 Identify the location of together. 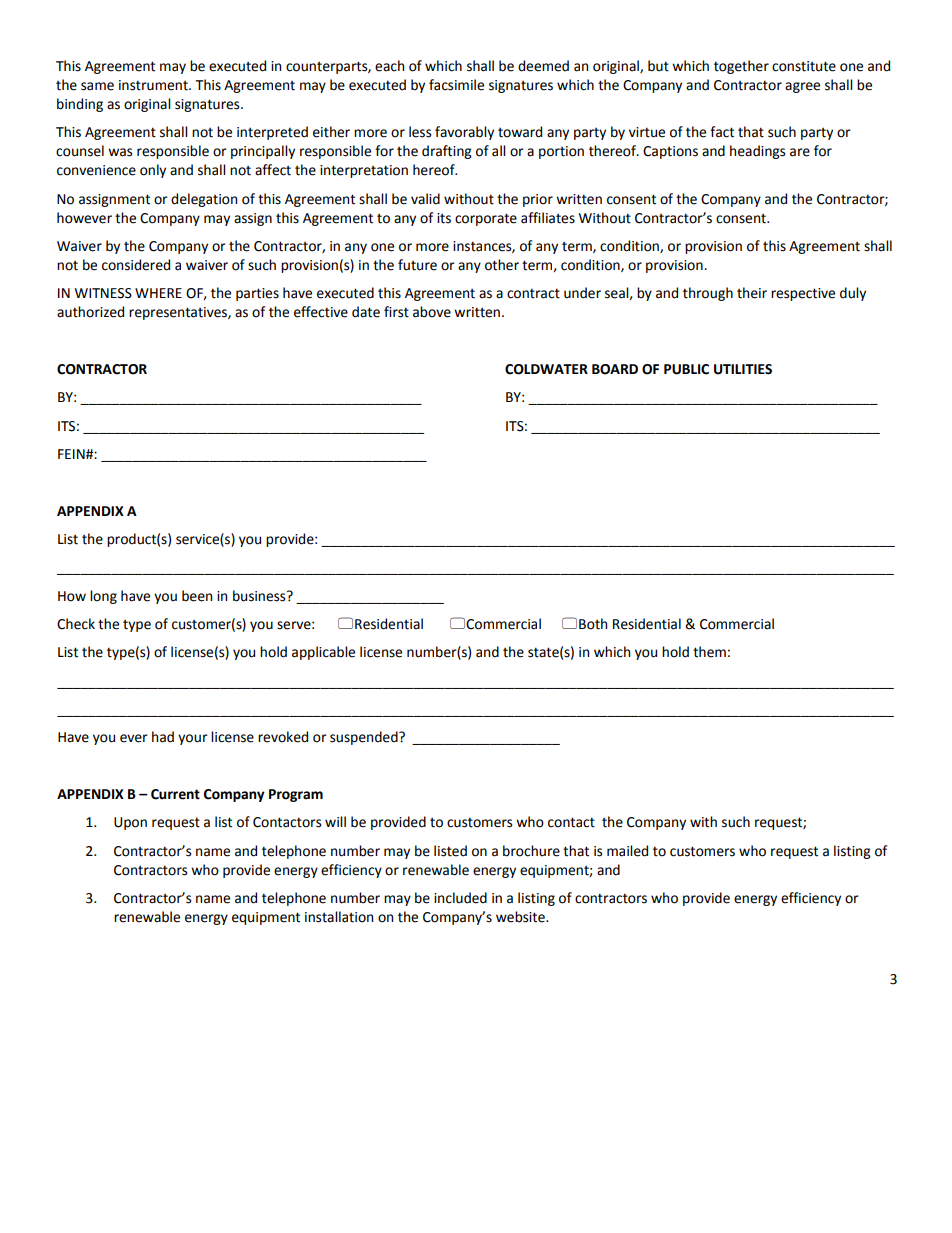
(741, 67).
